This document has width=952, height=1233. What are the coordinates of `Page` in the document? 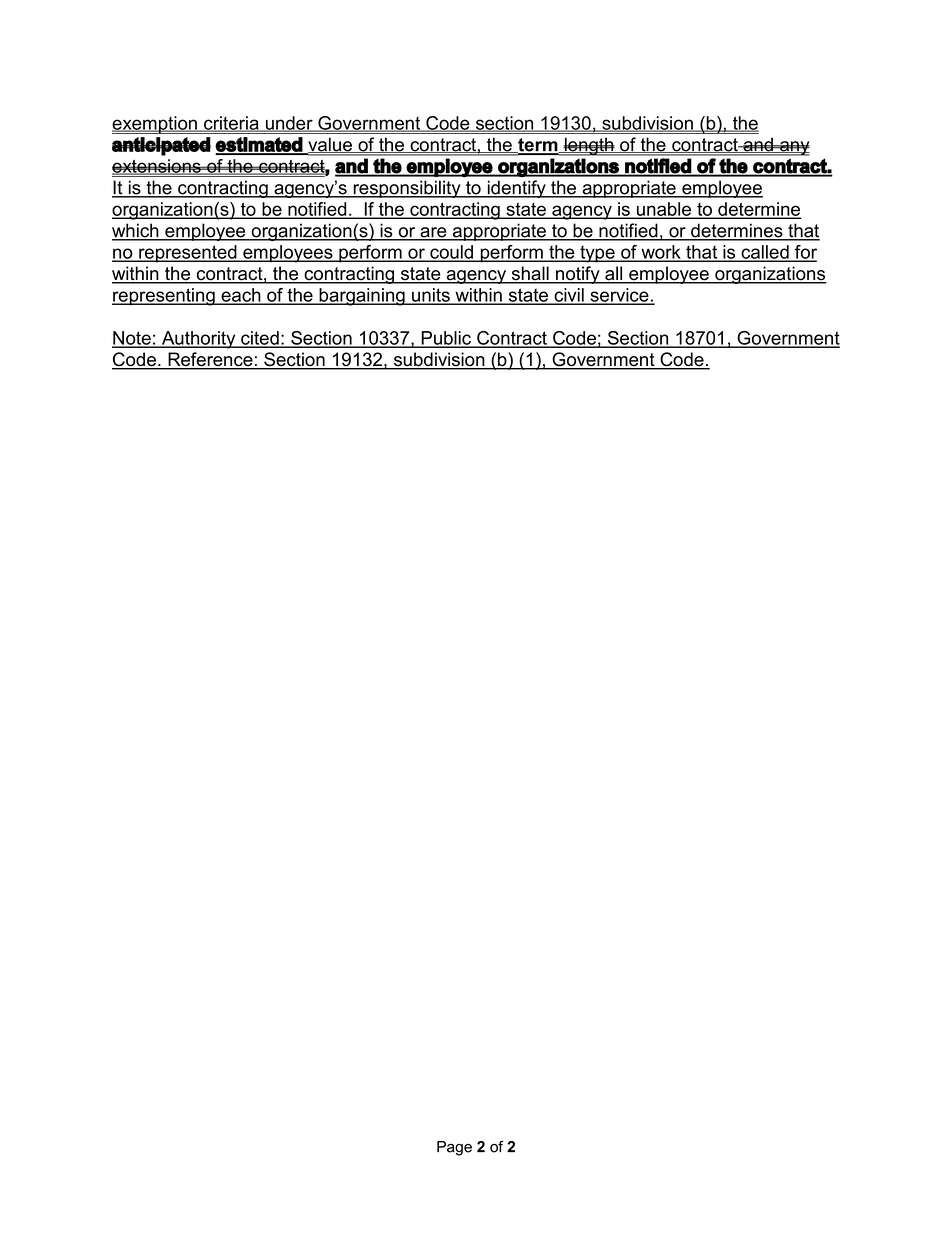 It's located at (454, 1148).
